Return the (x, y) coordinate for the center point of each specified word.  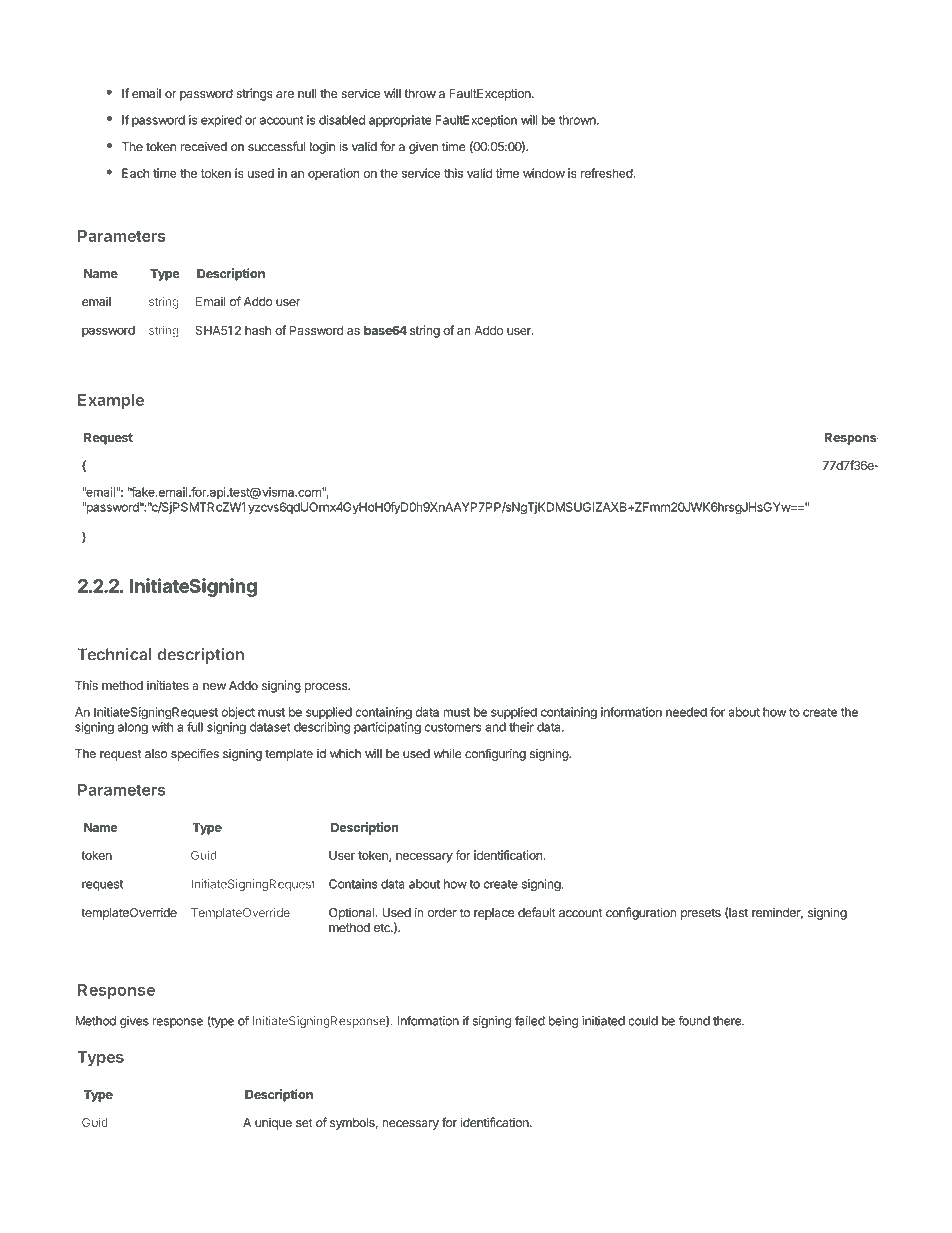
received (204, 147)
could (643, 1021)
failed (530, 1020)
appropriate (400, 121)
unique (273, 1124)
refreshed (607, 173)
